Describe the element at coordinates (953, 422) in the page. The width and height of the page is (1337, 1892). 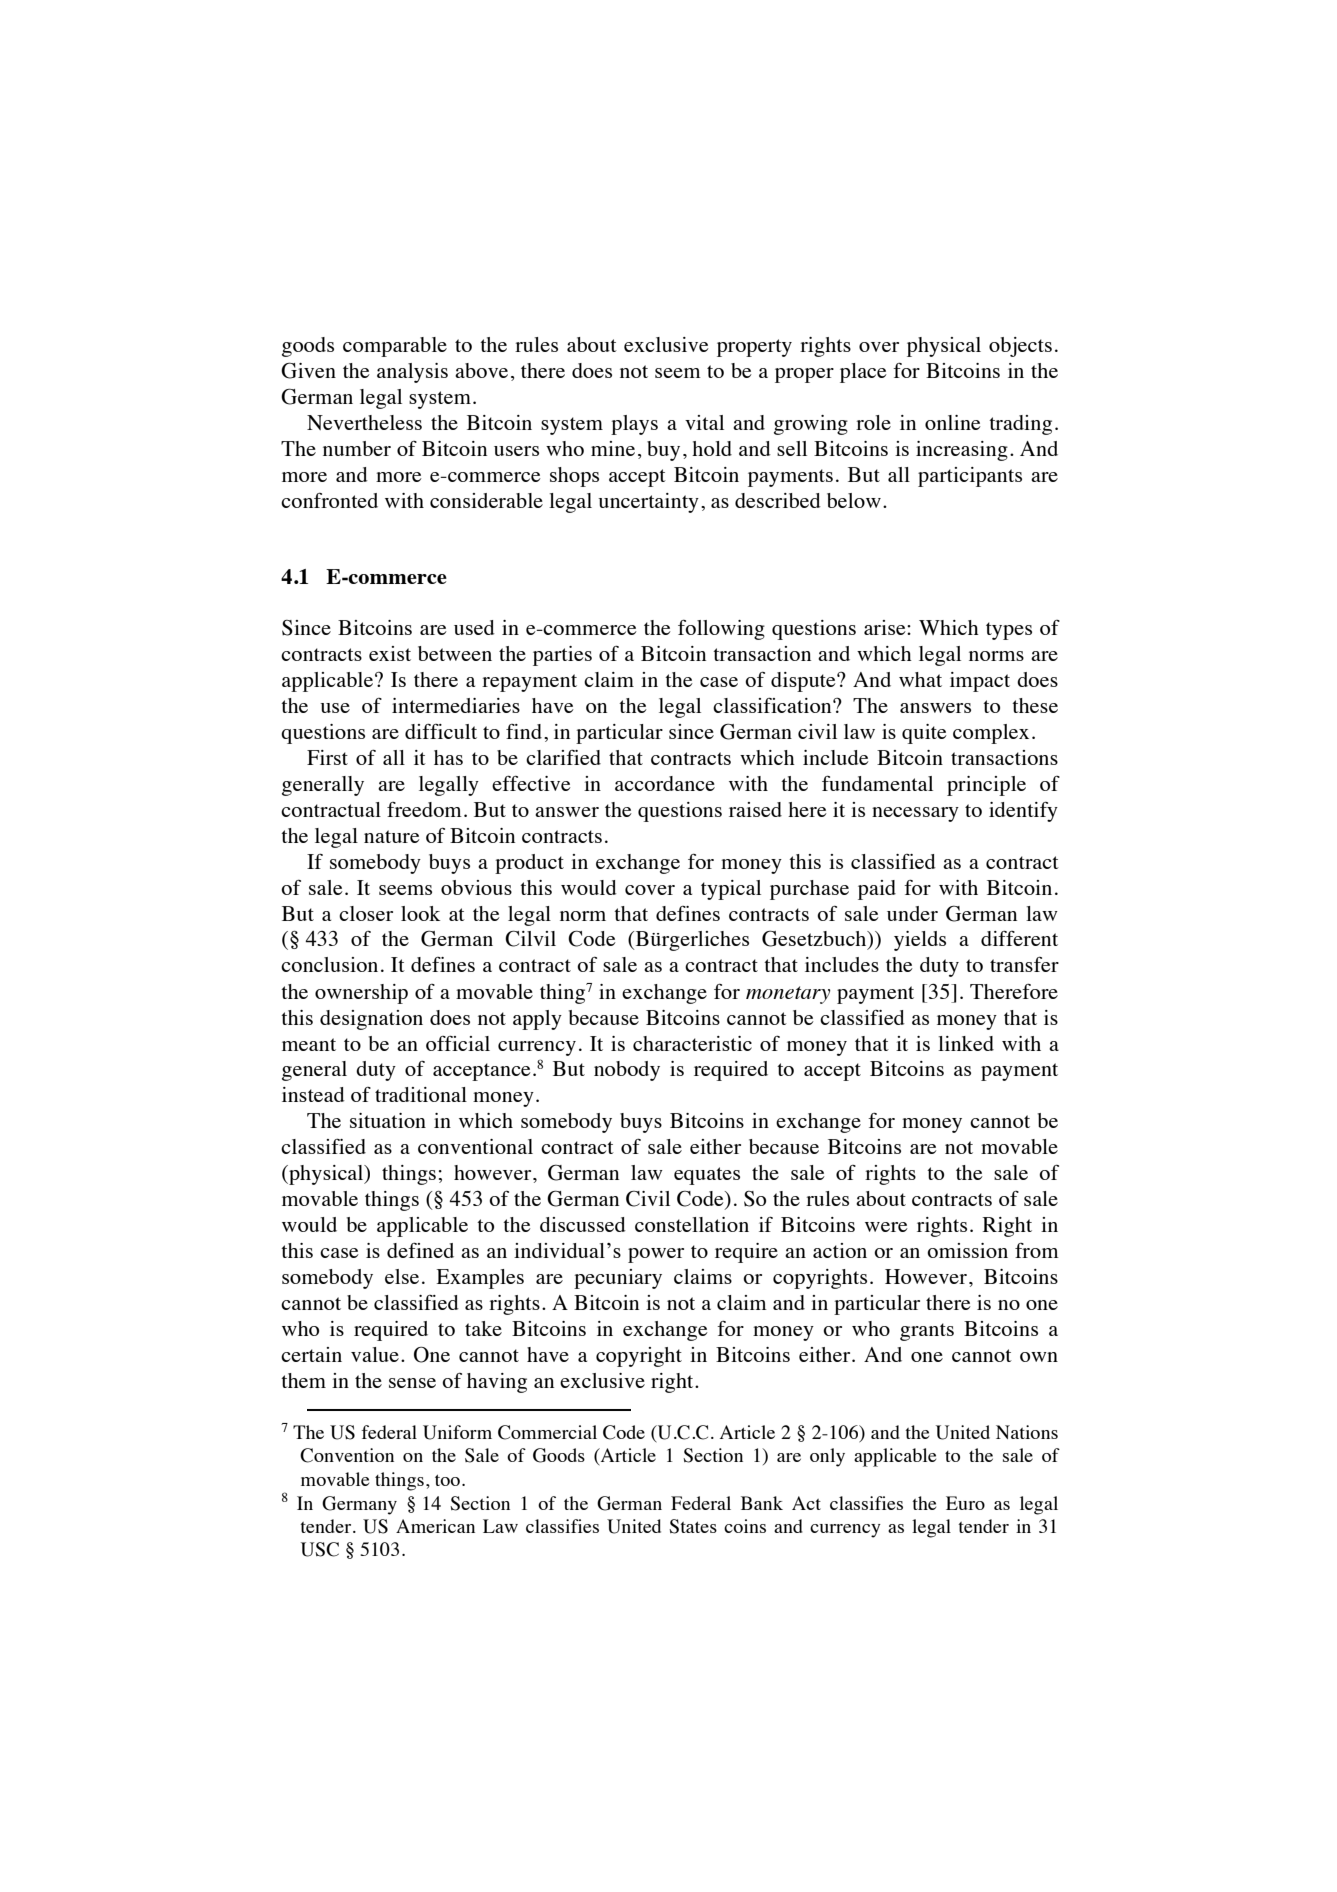
I see `online` at that location.
